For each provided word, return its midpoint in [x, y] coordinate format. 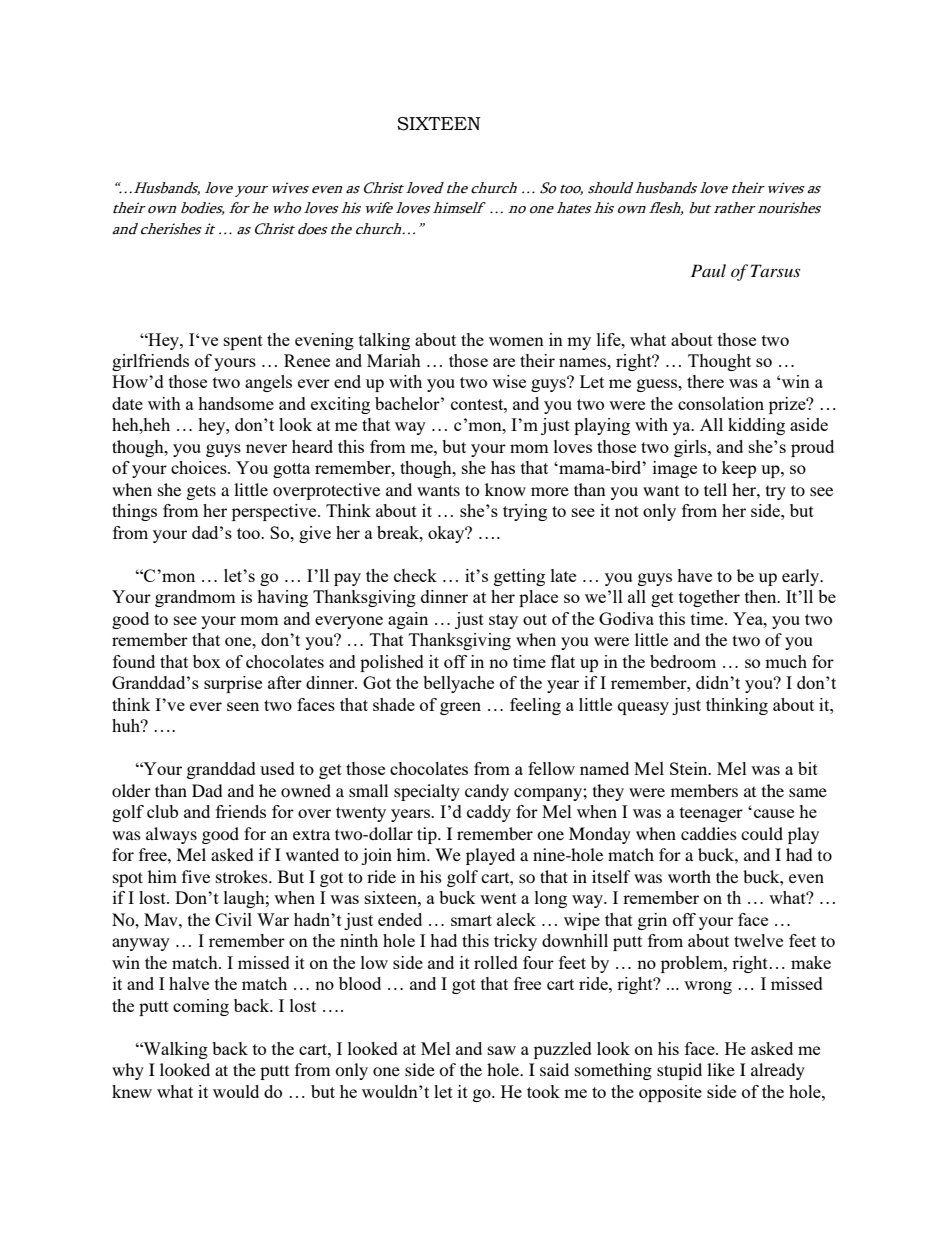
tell [715, 489]
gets [201, 492]
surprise [233, 684]
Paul [708, 270]
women [516, 341]
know [505, 489]
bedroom [683, 661]
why [128, 1071]
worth [689, 876]
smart [471, 920]
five [196, 876]
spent [243, 342]
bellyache [458, 684]
